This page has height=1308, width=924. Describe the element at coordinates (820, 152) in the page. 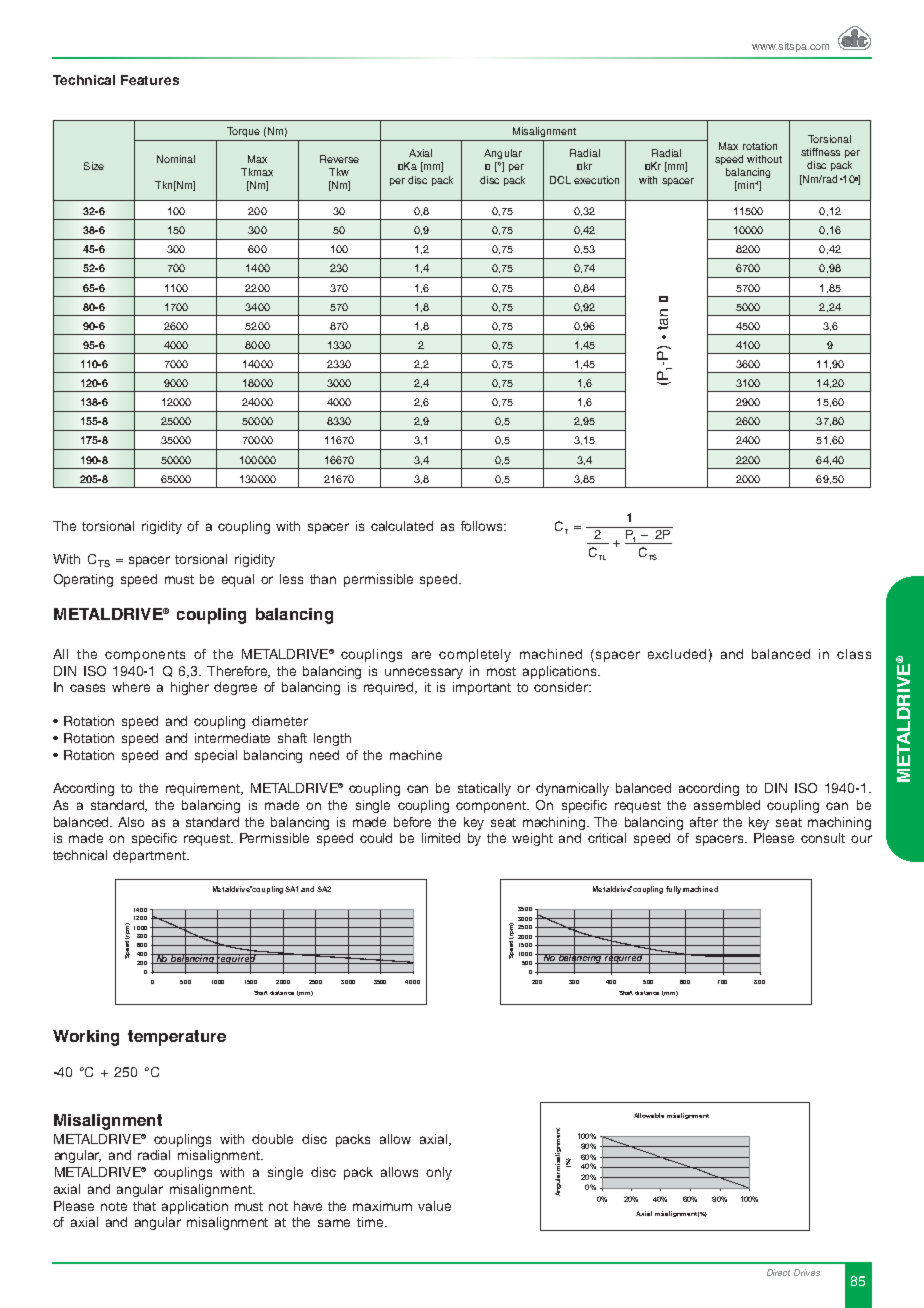

I see `stiffness` at that location.
